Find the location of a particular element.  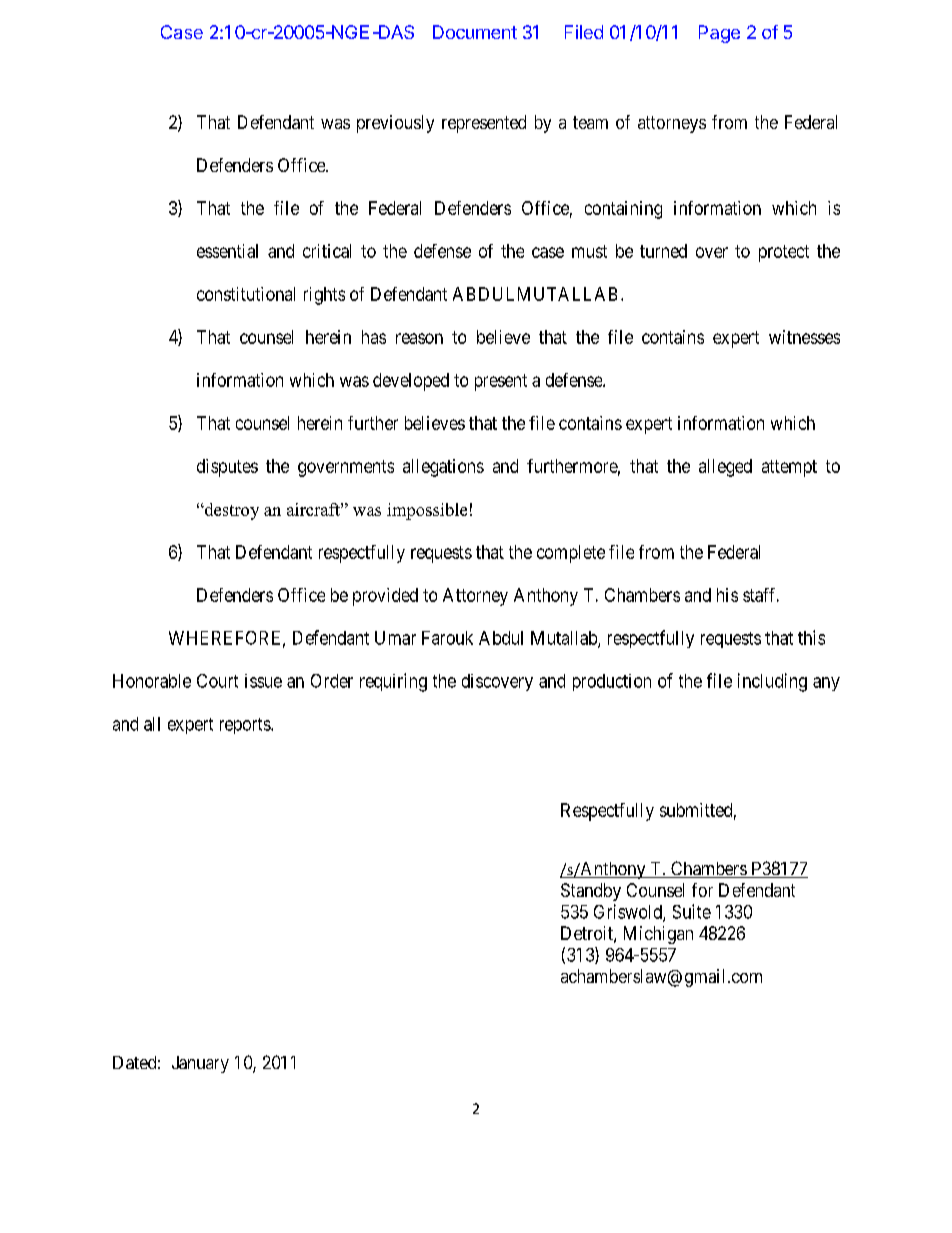

January is located at coordinates (200, 1064).
